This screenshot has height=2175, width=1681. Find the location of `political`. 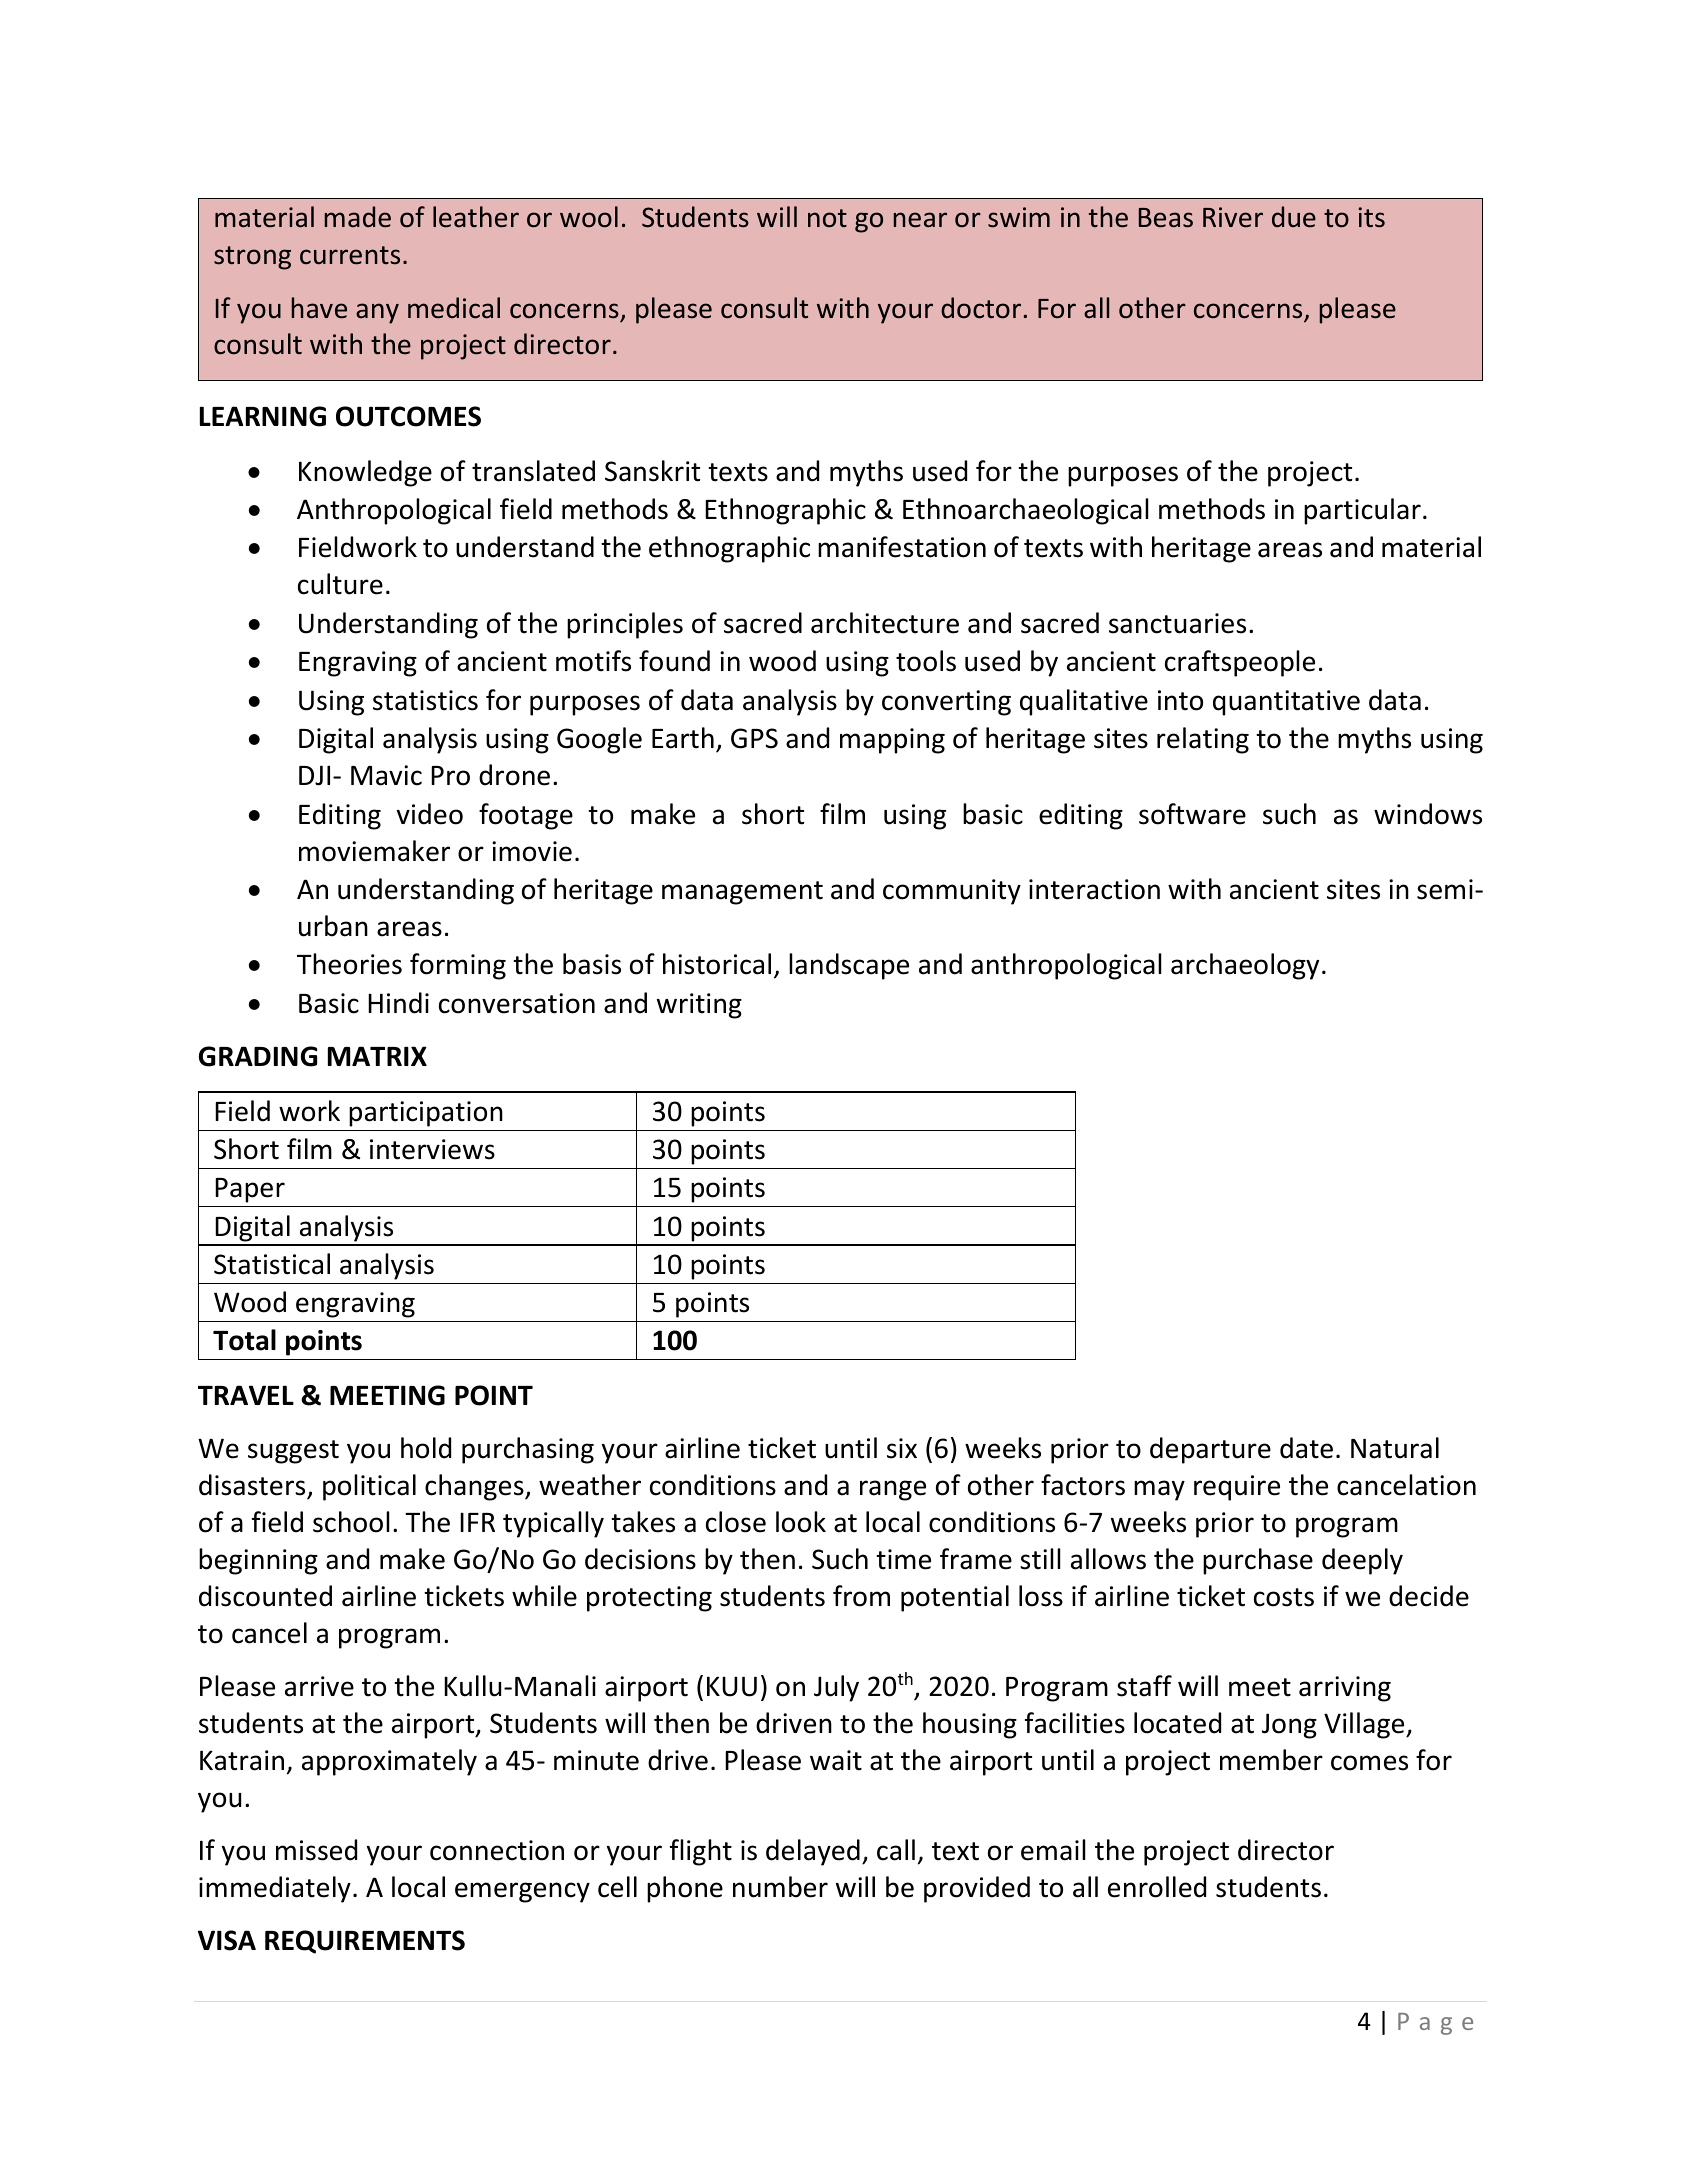

political is located at coordinates (369, 1487).
